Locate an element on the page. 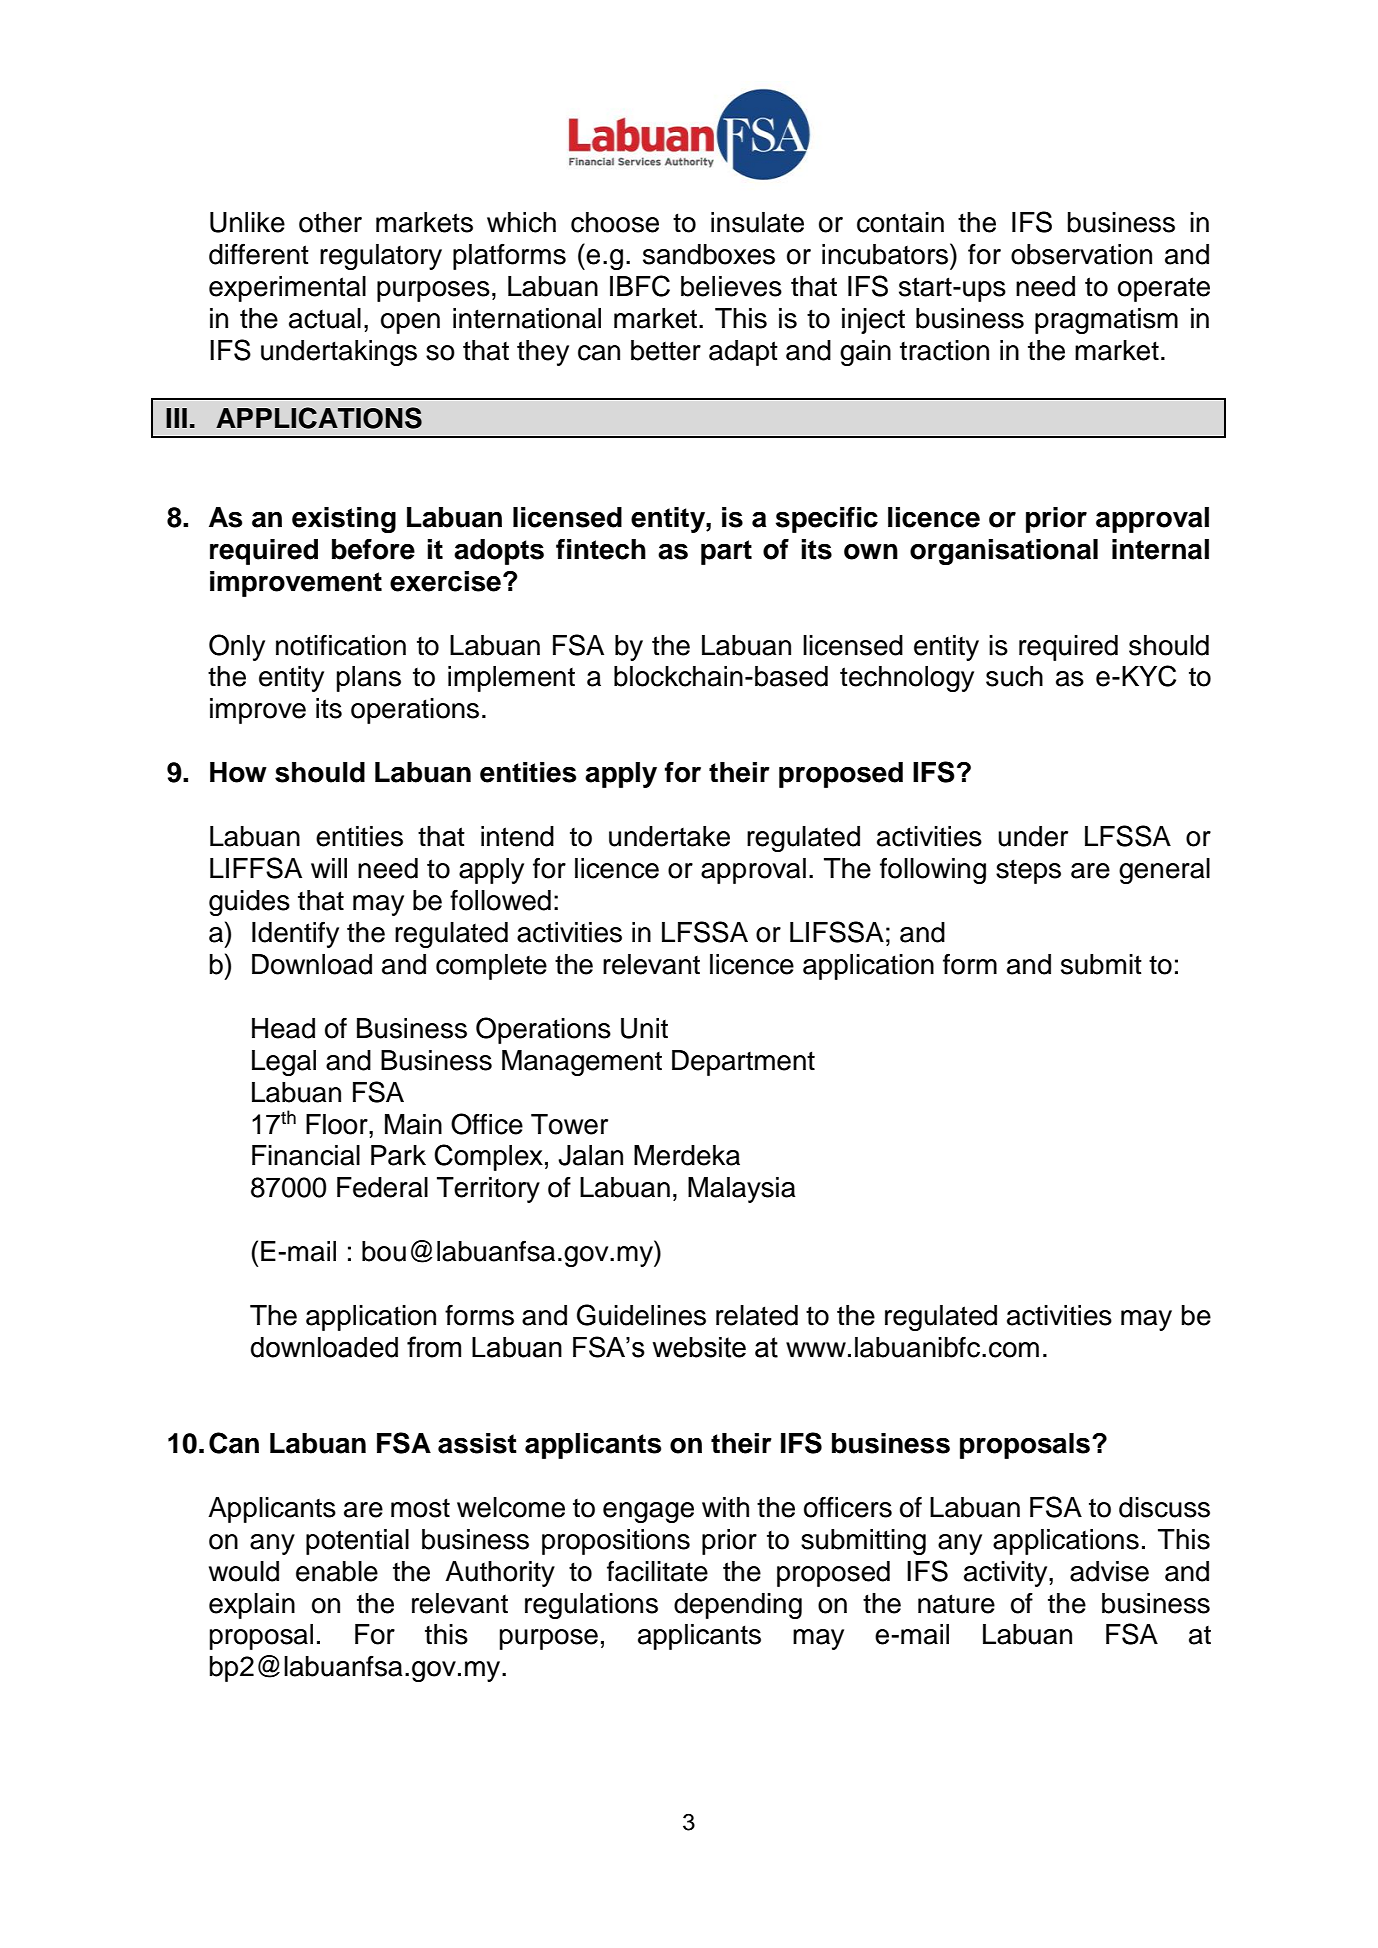  sandboxes is located at coordinates (709, 254).
